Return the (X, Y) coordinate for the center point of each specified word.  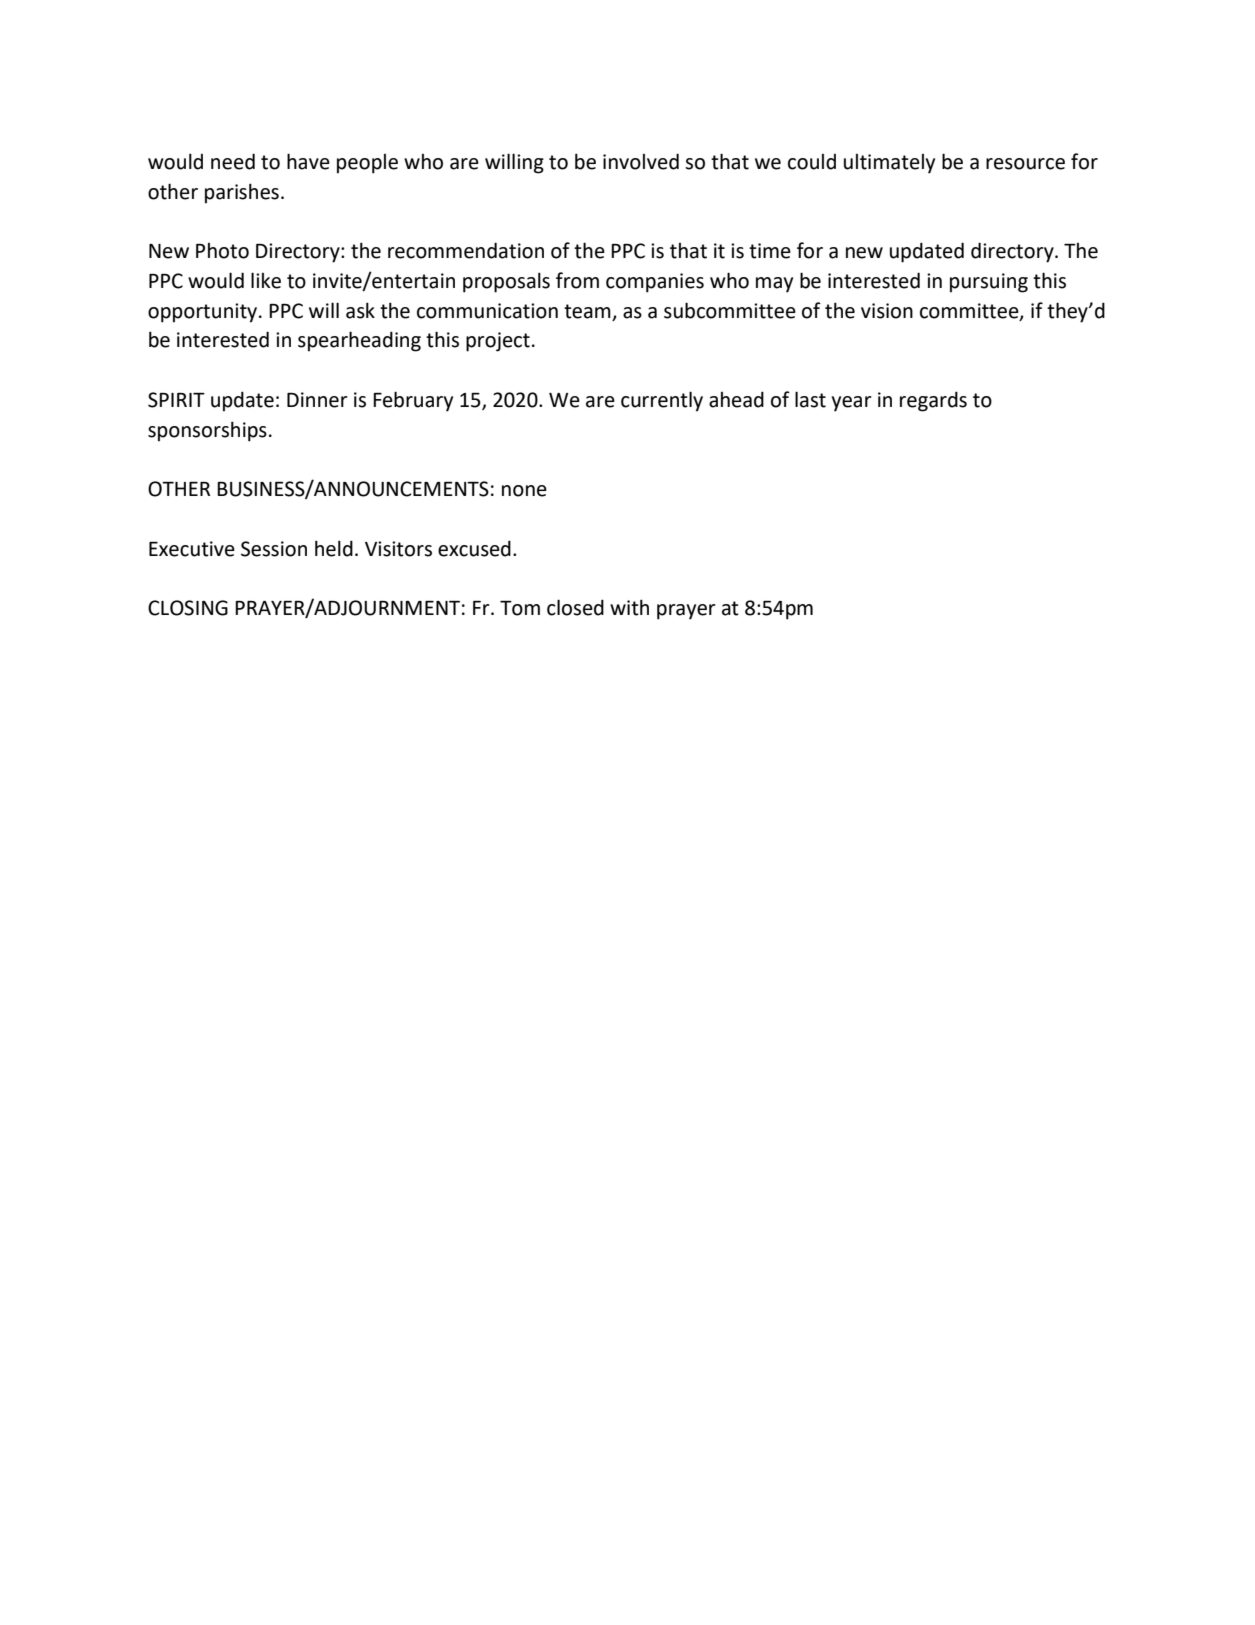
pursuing (989, 283)
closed (575, 607)
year (852, 404)
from (577, 280)
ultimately (889, 164)
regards (933, 401)
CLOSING (188, 608)
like (266, 280)
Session (274, 549)
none (524, 491)
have (308, 161)
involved (641, 161)
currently (662, 401)
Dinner (317, 400)
